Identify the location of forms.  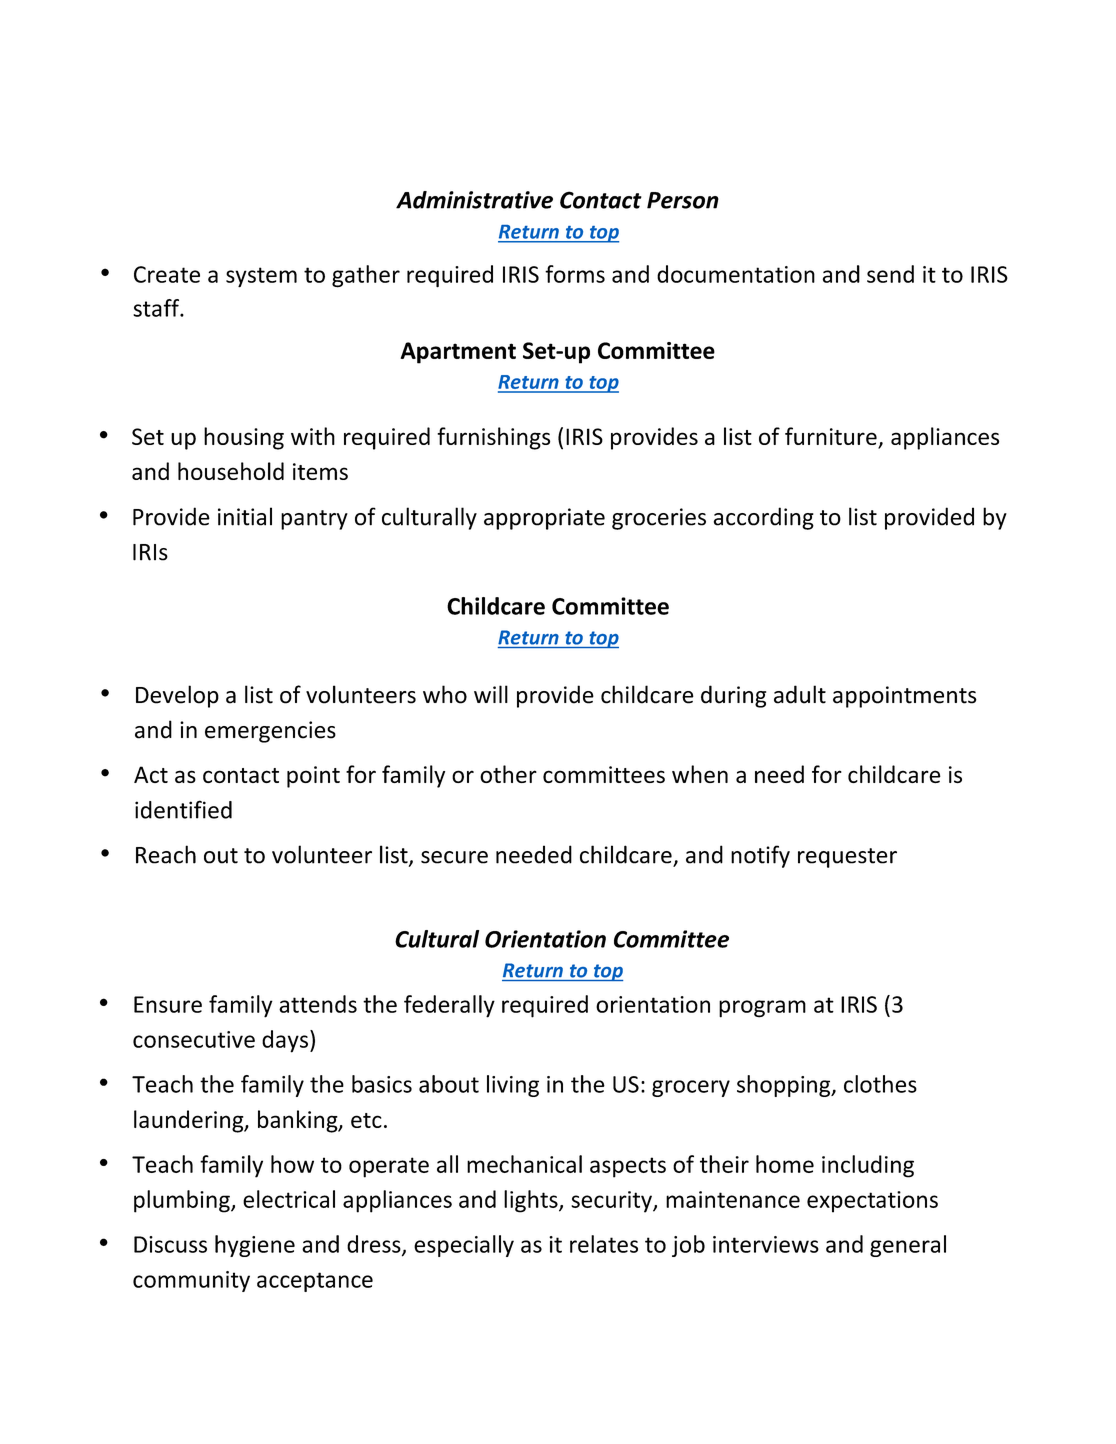
(575, 274).
